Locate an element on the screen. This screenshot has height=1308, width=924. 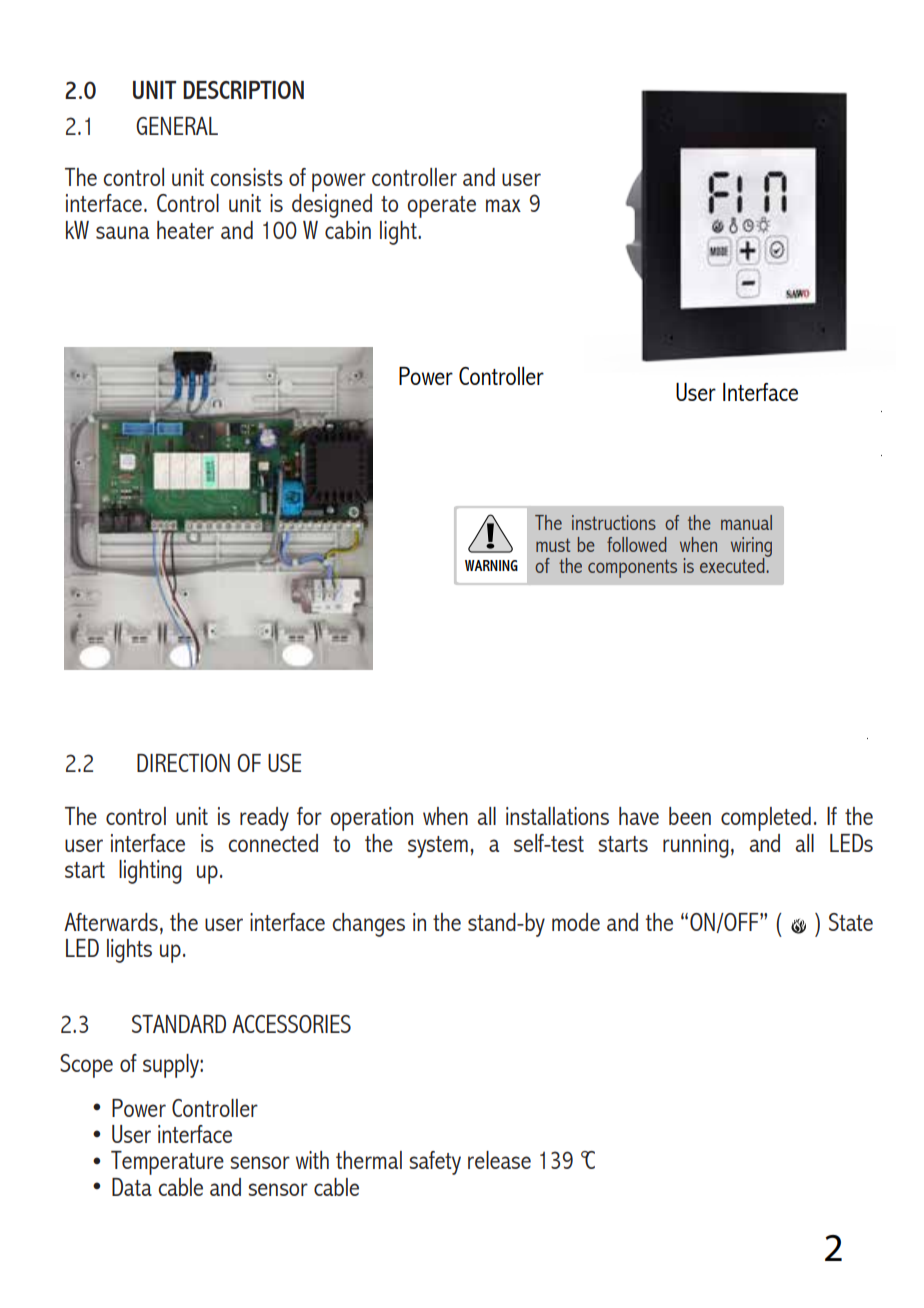
executed is located at coordinates (733, 564).
